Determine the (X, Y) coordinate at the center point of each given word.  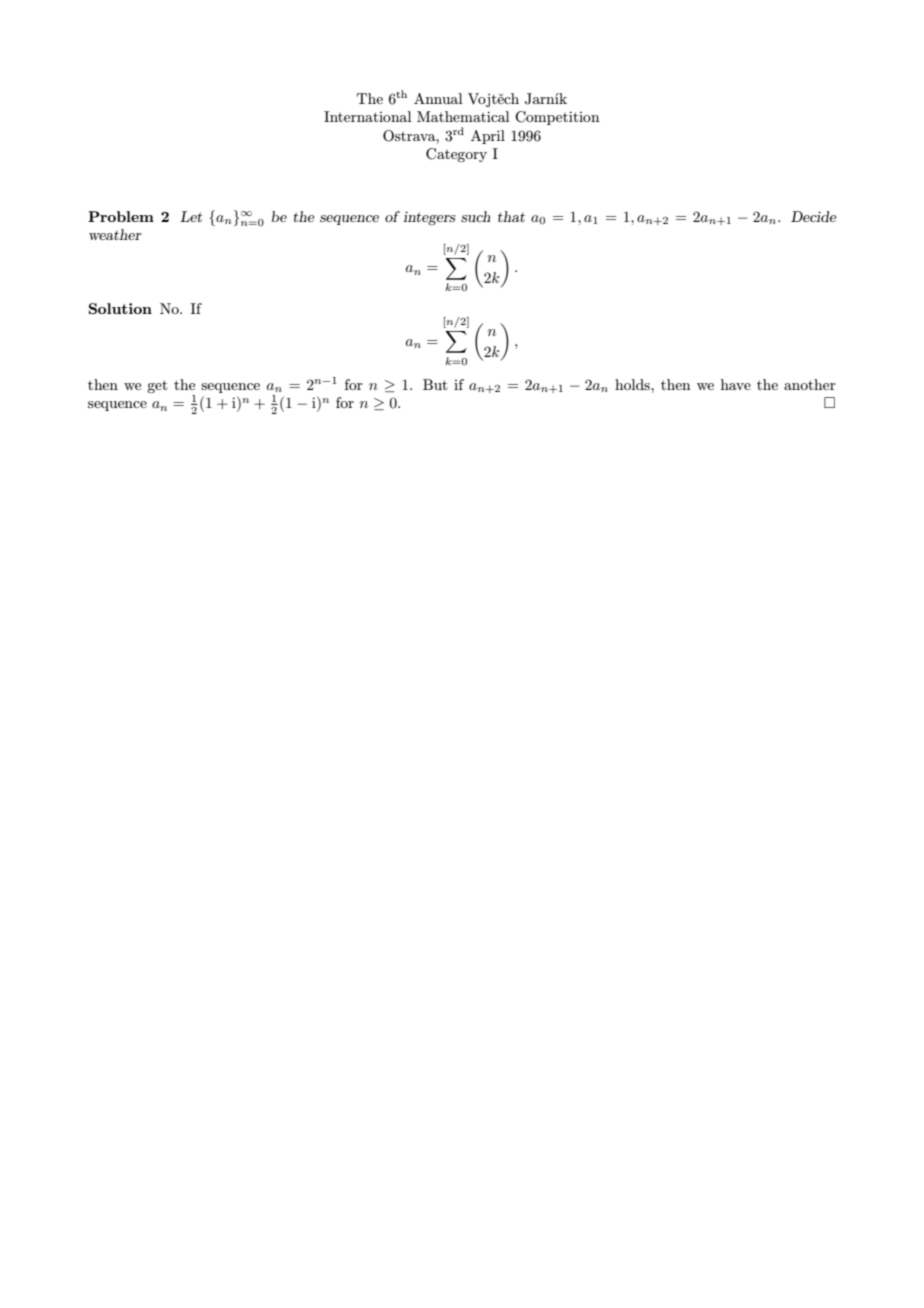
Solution (120, 308)
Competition (557, 118)
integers (429, 218)
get (157, 386)
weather (115, 234)
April (488, 137)
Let (191, 216)
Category (456, 155)
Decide (814, 216)
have (736, 384)
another (810, 384)
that (511, 216)
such (476, 216)
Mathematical (463, 116)
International (368, 116)
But (435, 384)
